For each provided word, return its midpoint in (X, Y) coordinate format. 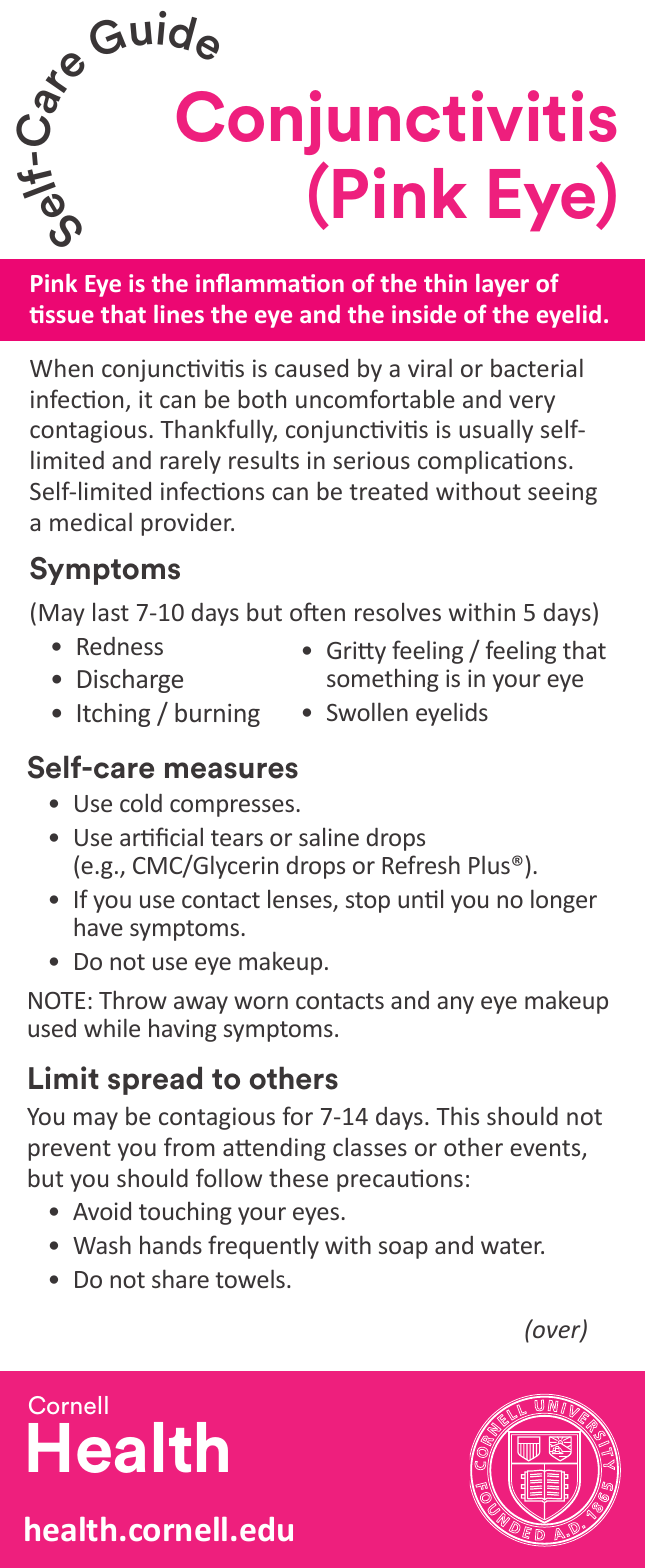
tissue (61, 314)
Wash (102, 1244)
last (111, 611)
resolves (398, 611)
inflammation (270, 282)
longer (564, 901)
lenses (301, 900)
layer (502, 285)
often (317, 611)
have (98, 926)
